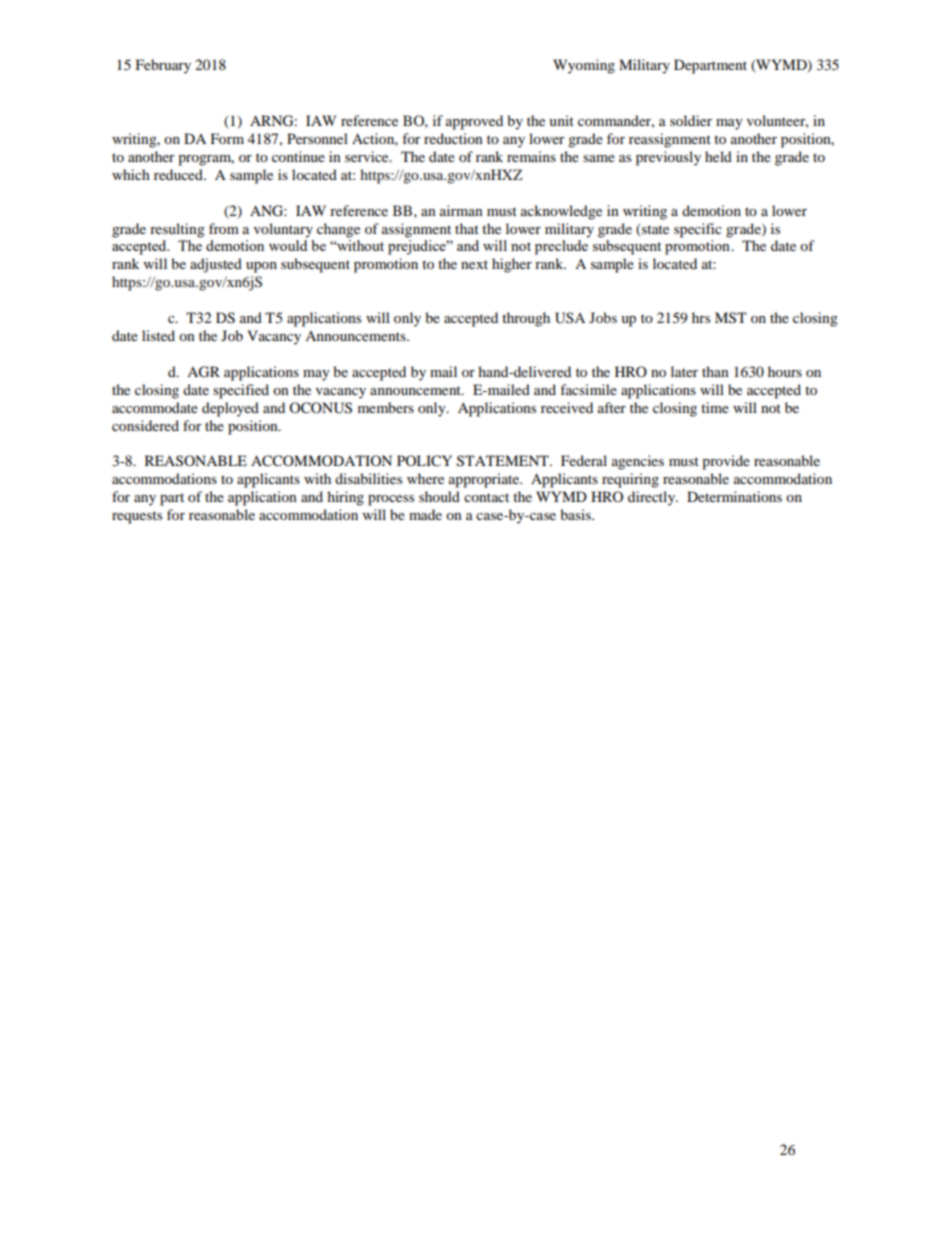 This screenshot has width=952, height=1233. Describe the element at coordinates (163, 66) in the screenshot. I see `February` at that location.
